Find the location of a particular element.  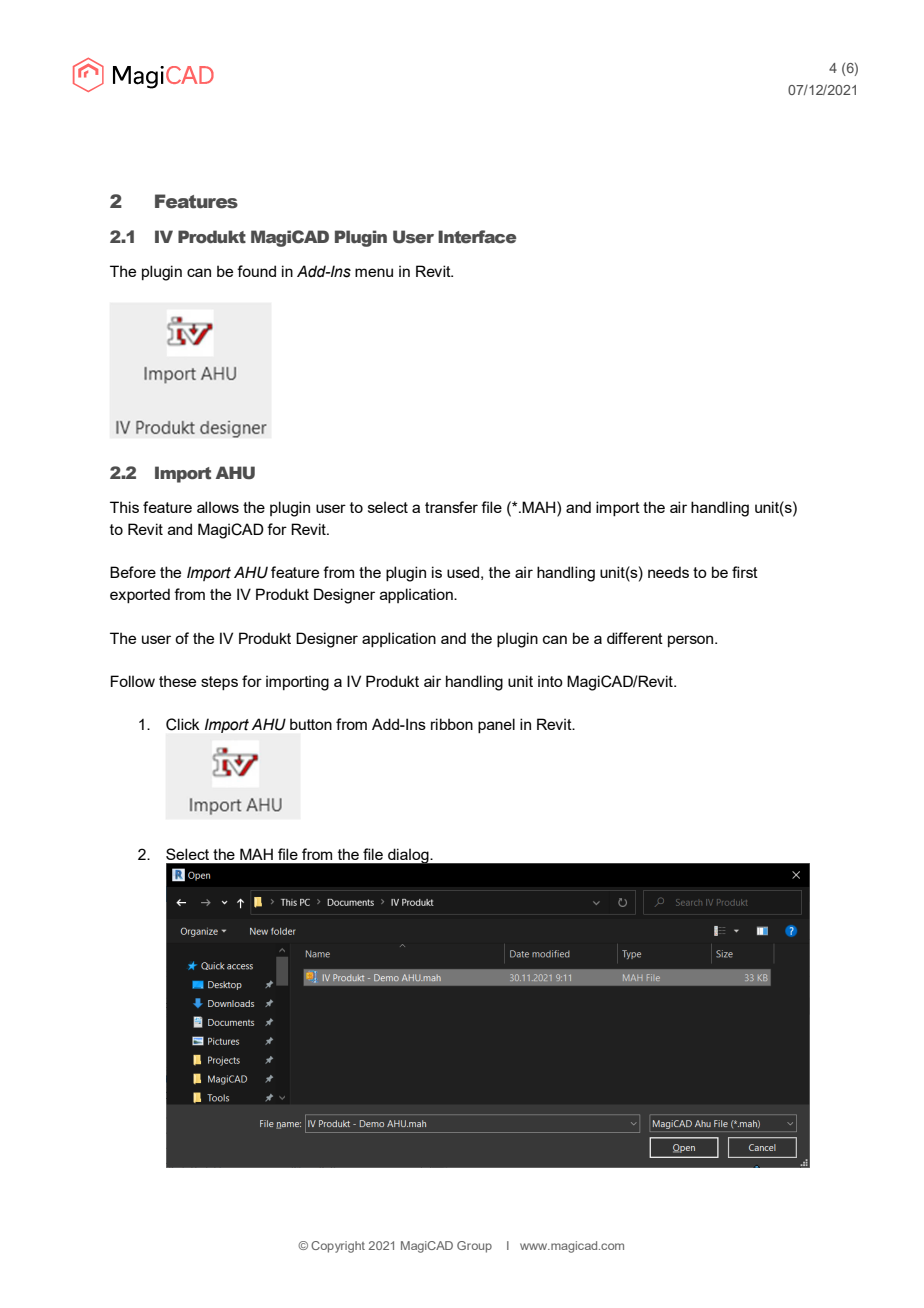

exported is located at coordinates (140, 595).
